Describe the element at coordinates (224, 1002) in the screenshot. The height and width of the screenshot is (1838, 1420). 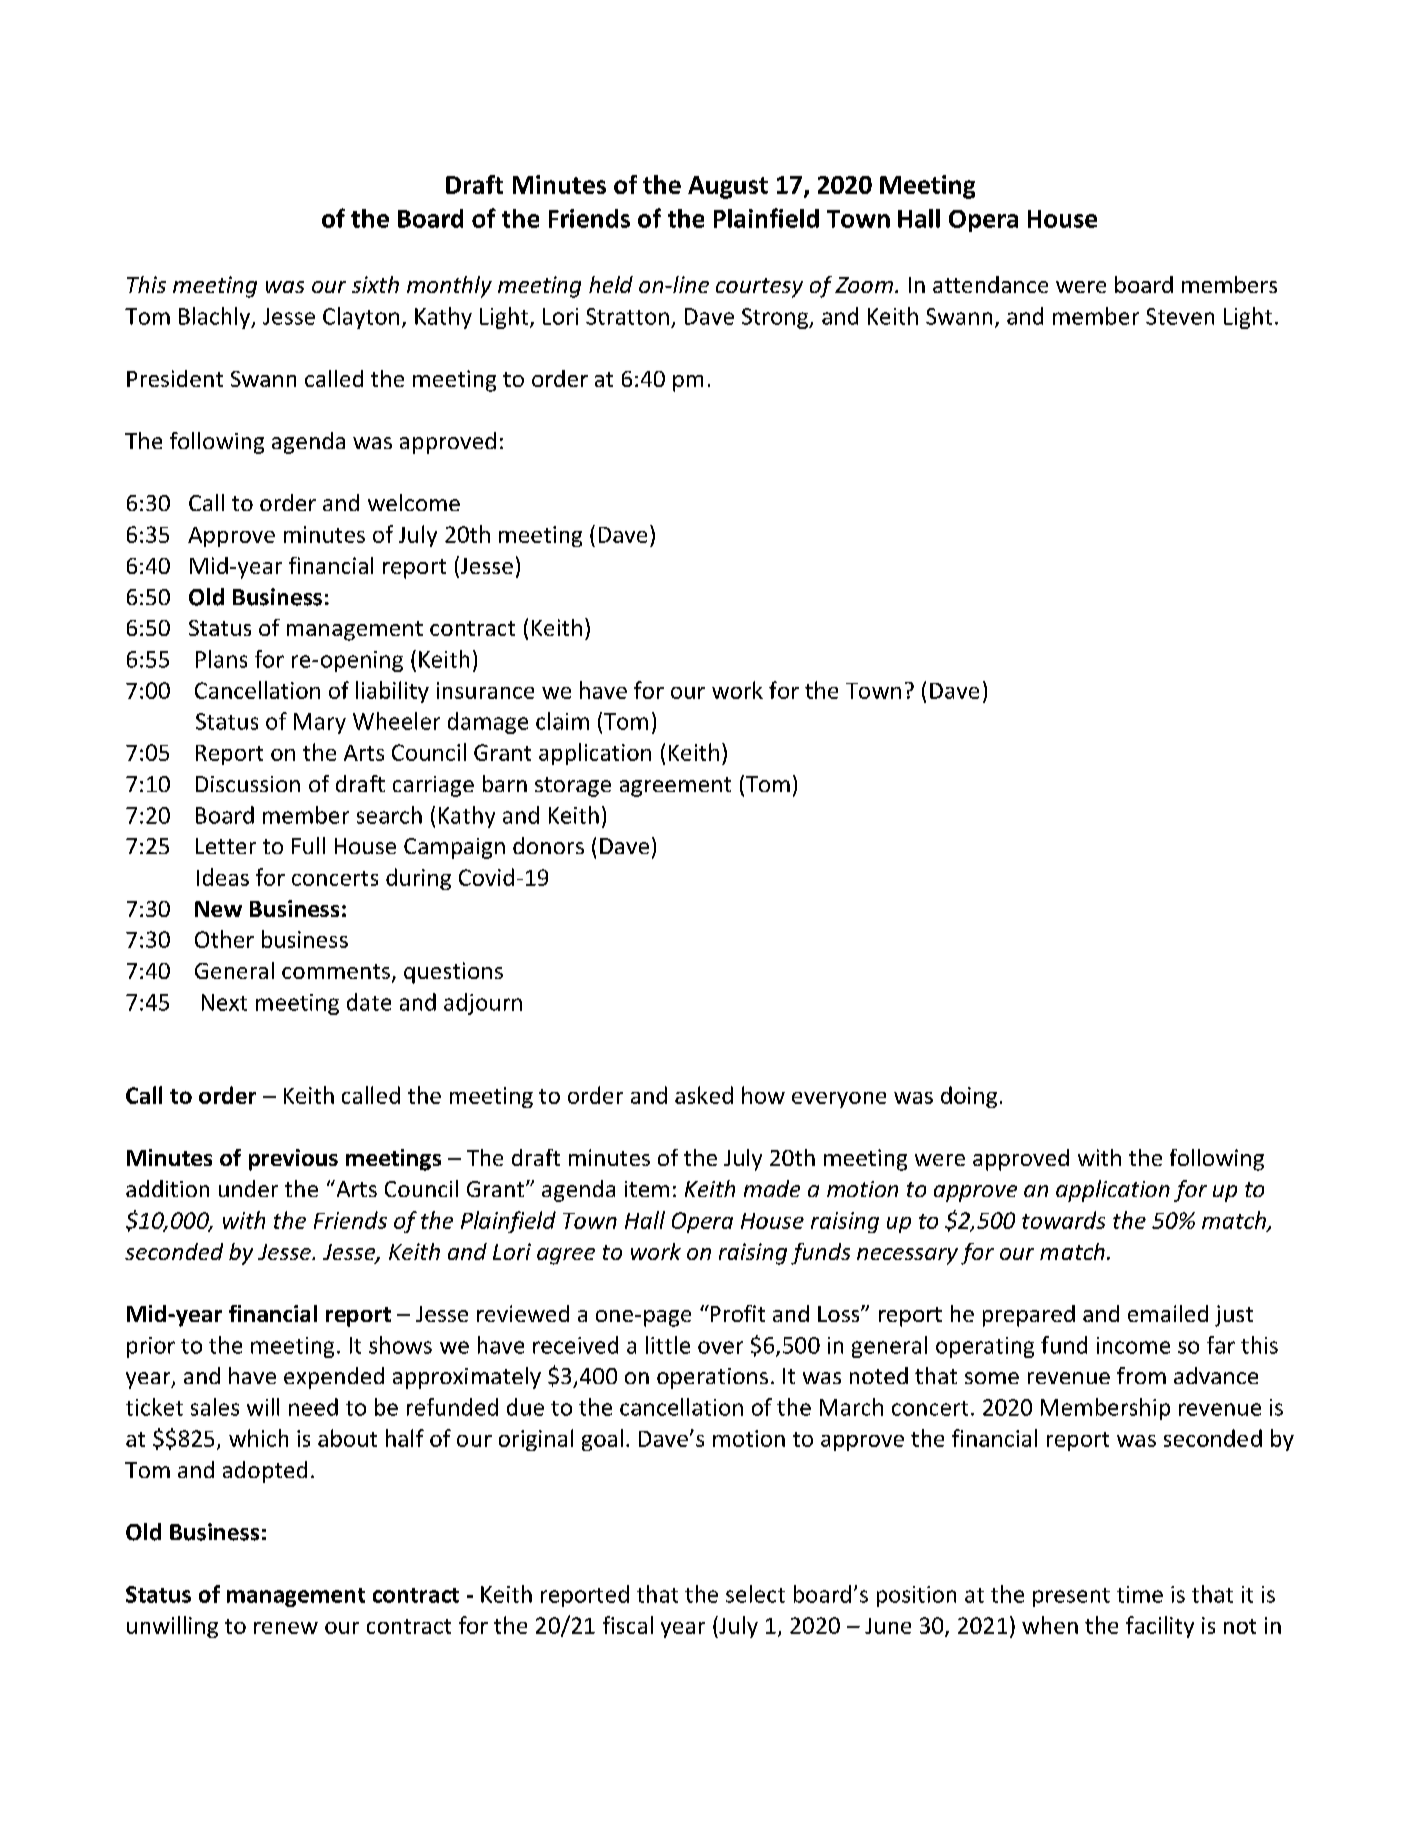
I see `Next` at that location.
